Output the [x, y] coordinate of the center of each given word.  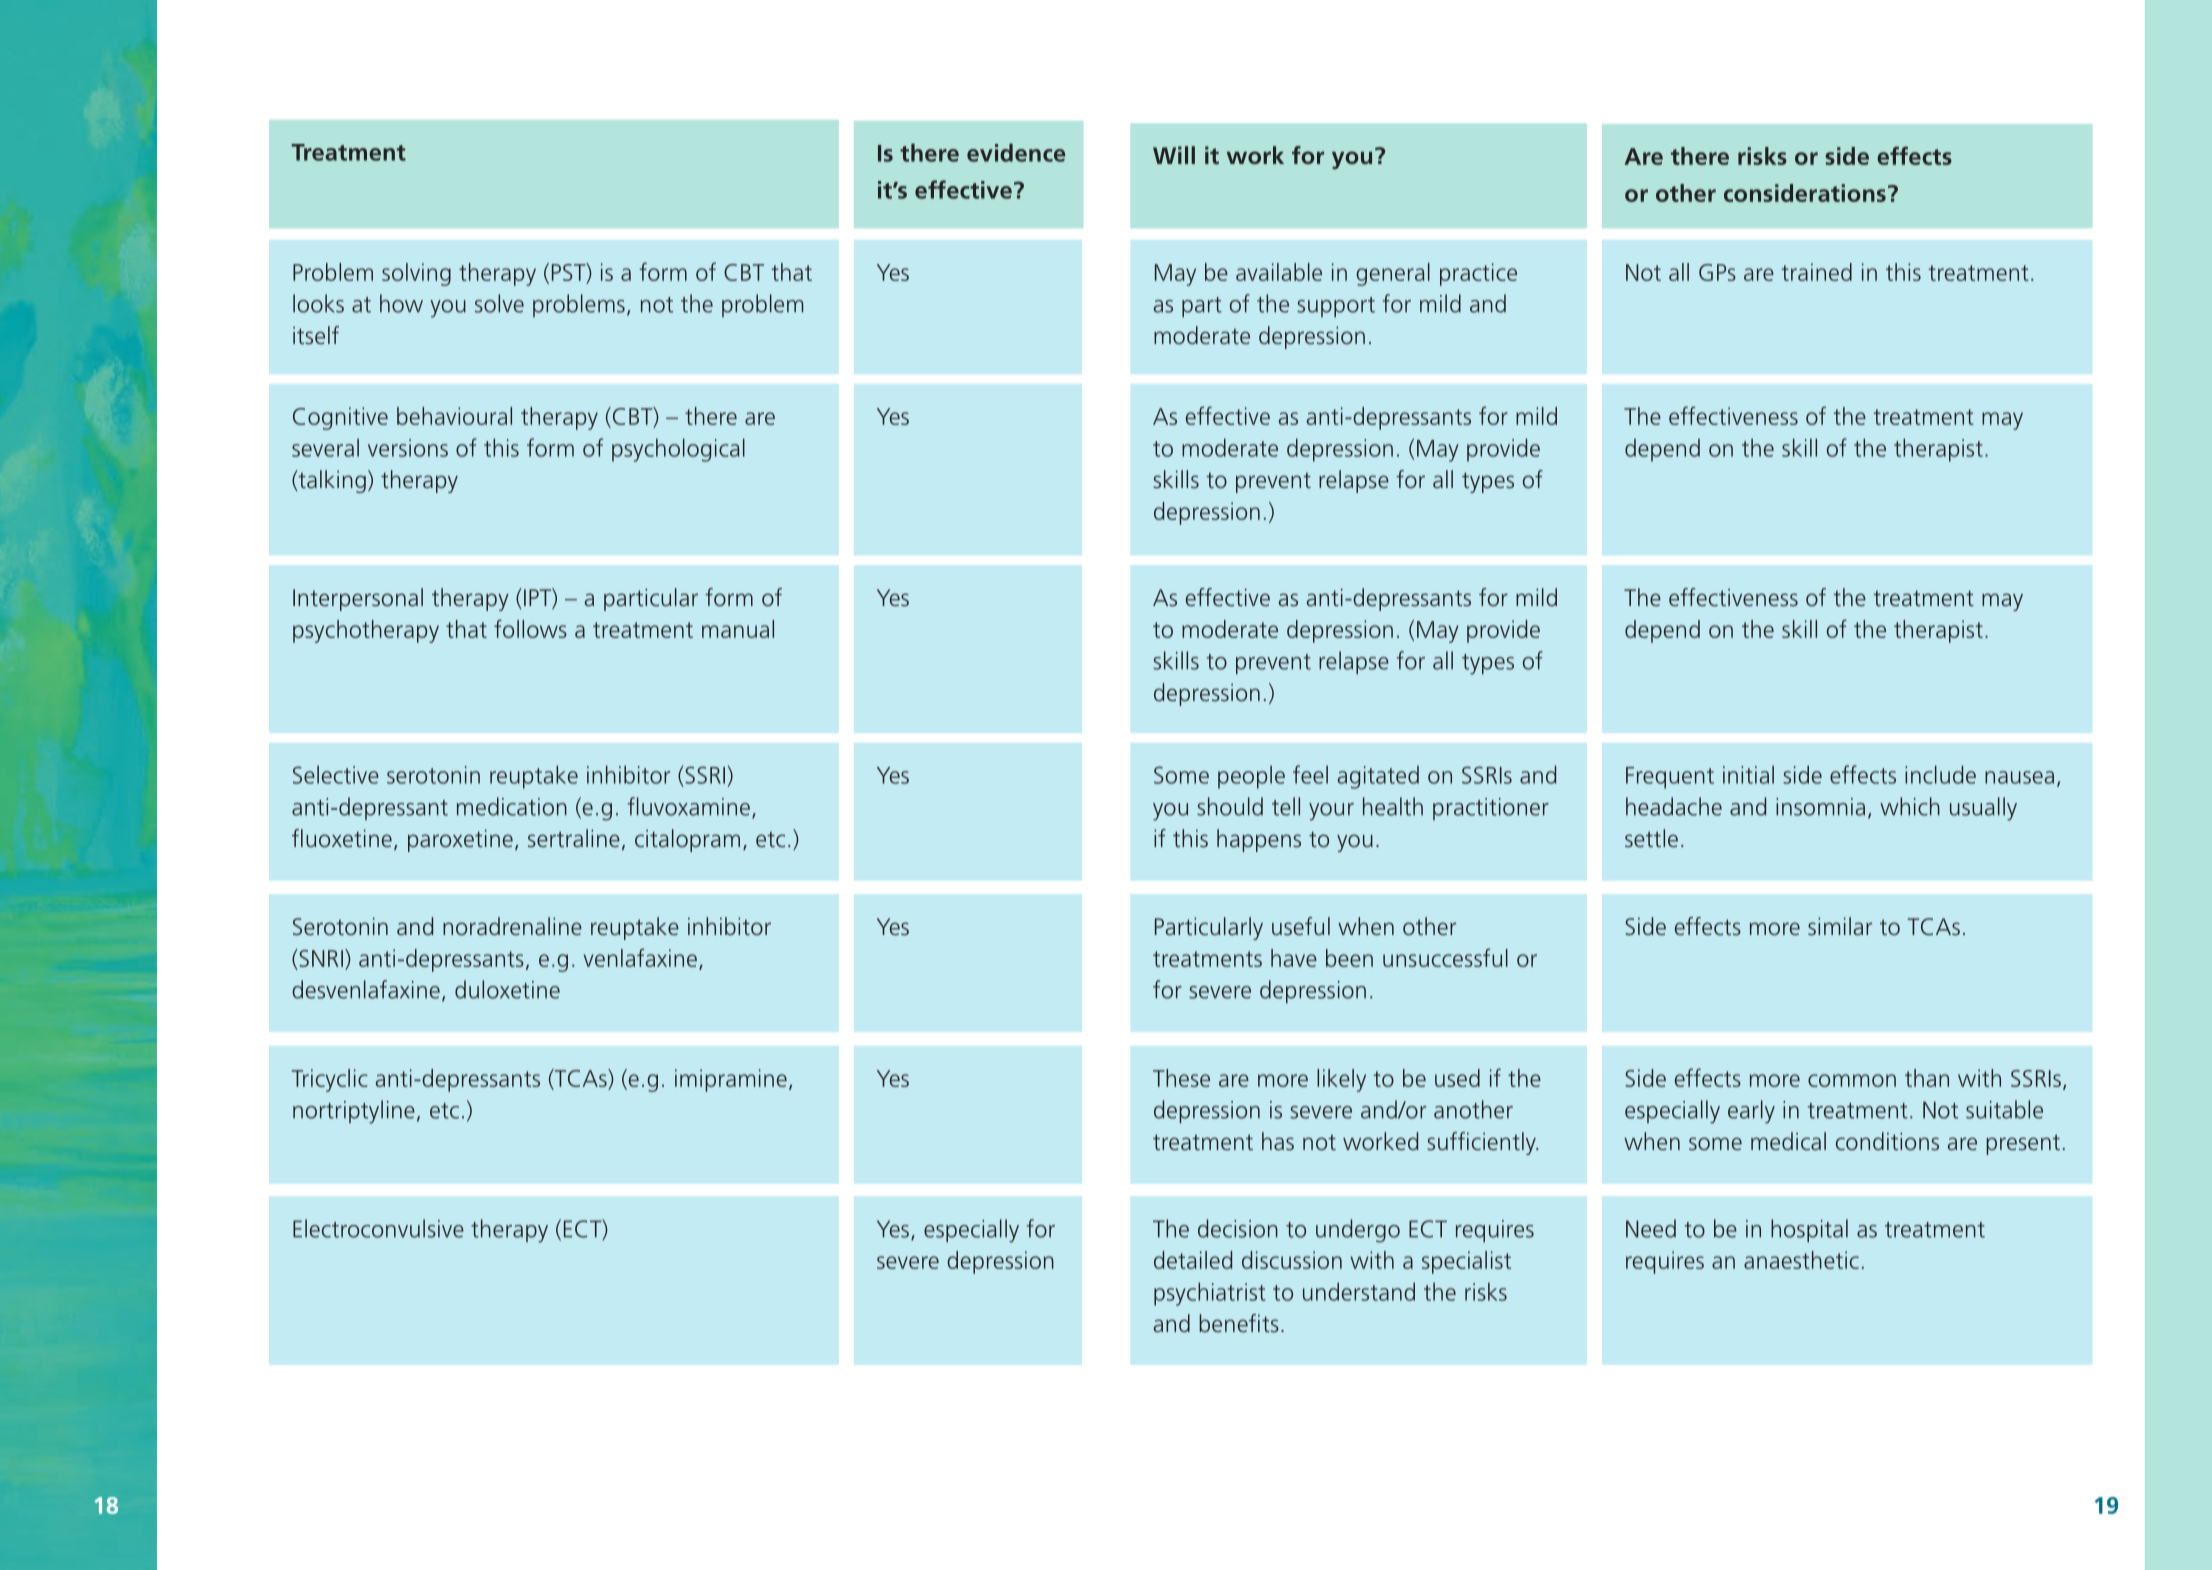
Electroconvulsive [378, 1228]
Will [1174, 155]
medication [512, 806]
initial [1748, 774]
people [1251, 777]
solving [416, 274]
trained [1816, 272]
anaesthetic [1801, 1260]
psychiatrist [1210, 1294]
